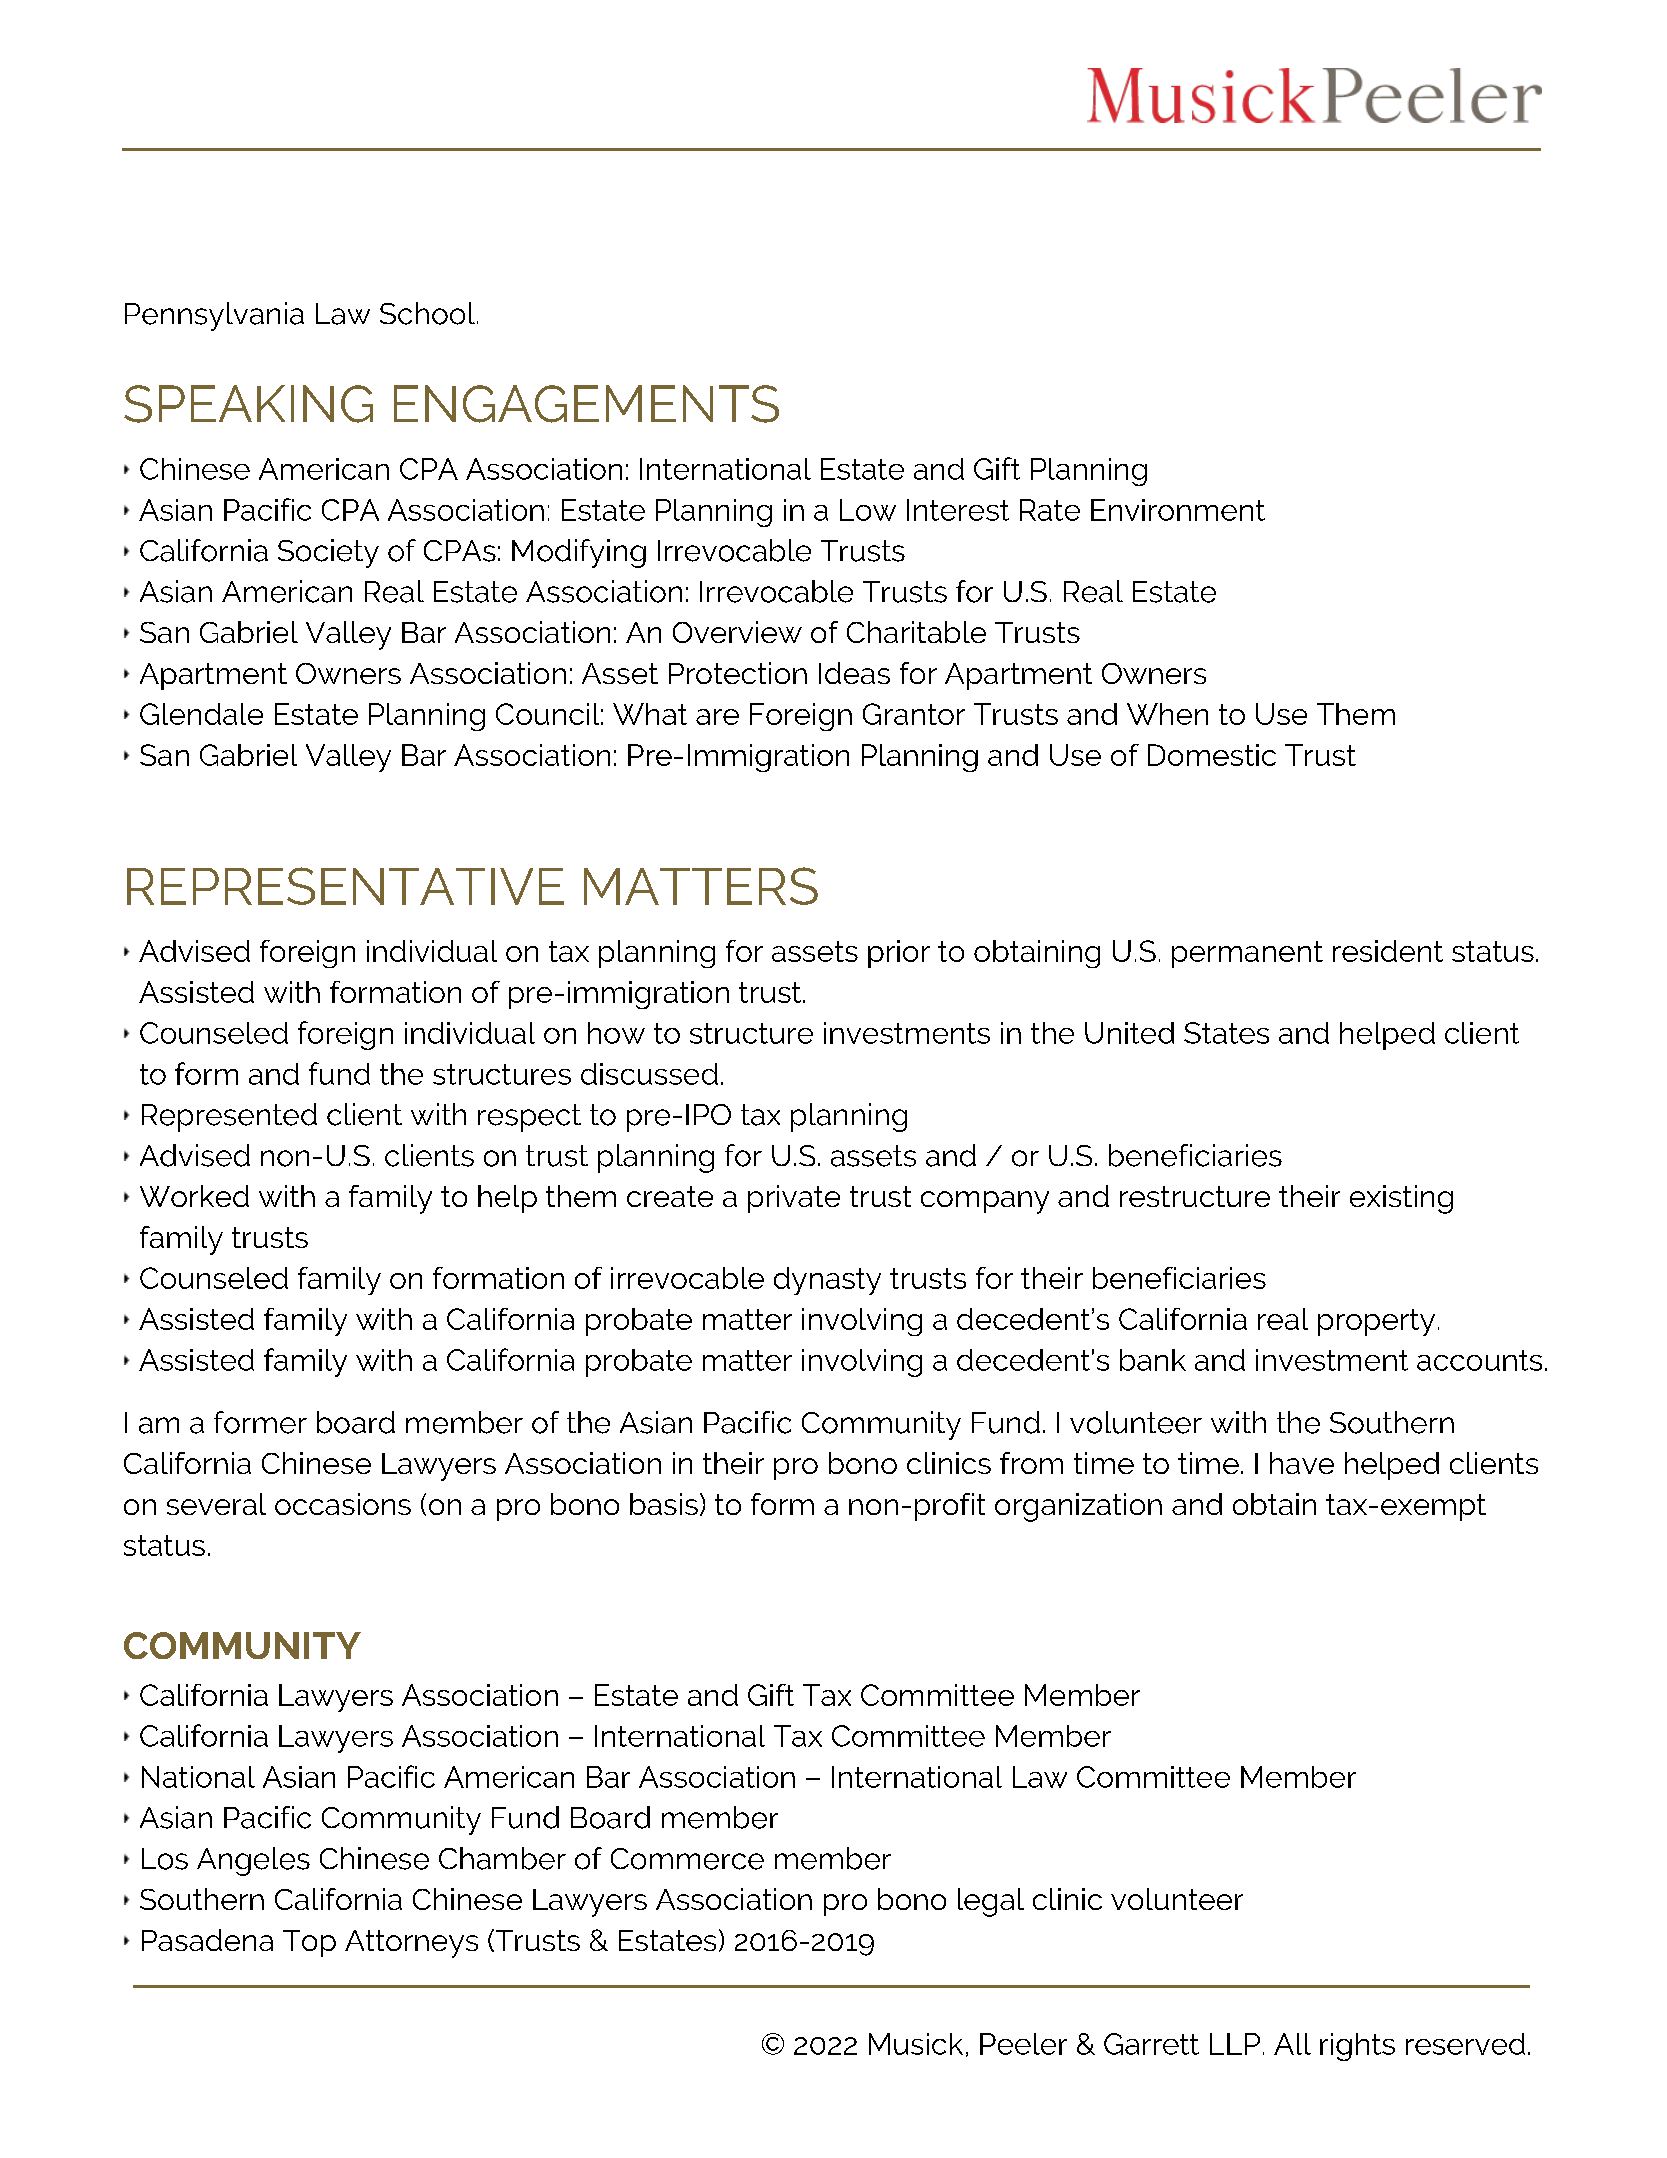 This page has height=2158, width=1667. What do you see at coordinates (194, 1196) in the page?
I see `Worked` at bounding box center [194, 1196].
